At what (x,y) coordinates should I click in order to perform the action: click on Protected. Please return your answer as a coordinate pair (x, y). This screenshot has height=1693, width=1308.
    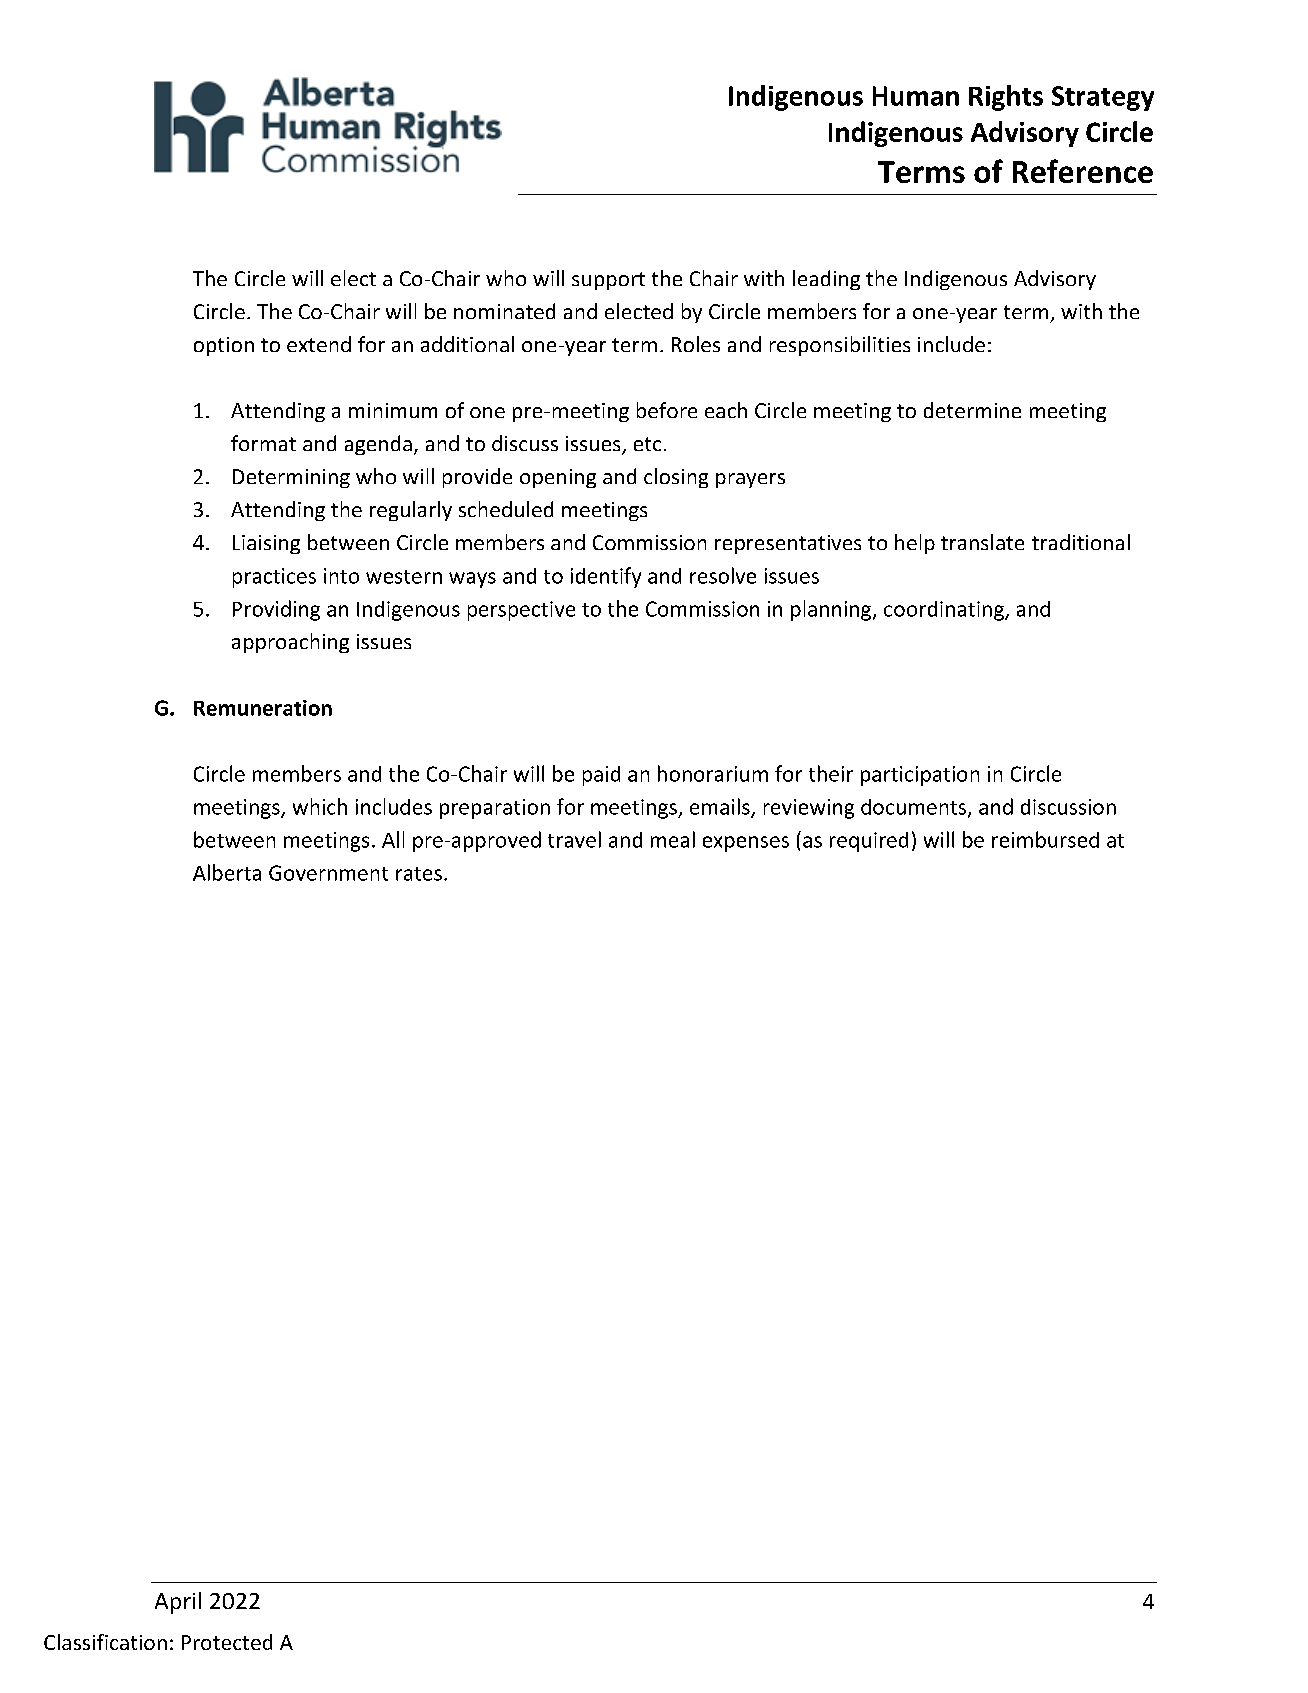
    Looking at the image, I should click on (227, 1642).
